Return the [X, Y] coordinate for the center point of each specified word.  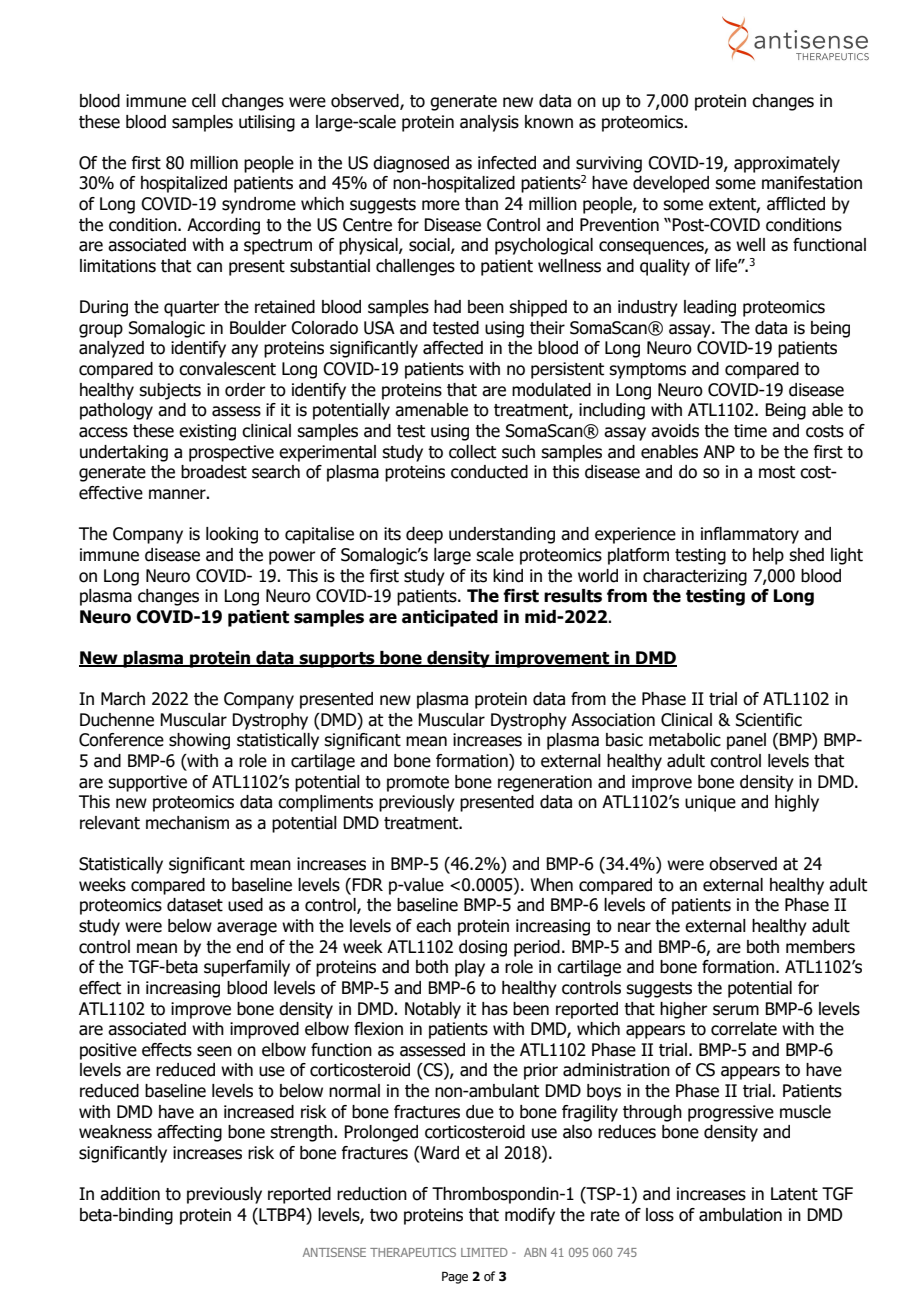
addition [130, 1194]
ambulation [740, 1215]
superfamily [247, 968]
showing [199, 741]
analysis [489, 123]
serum [736, 1010]
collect [472, 452]
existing [207, 432]
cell [204, 101]
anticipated [450, 618]
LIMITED [484, 1252]
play [470, 968]
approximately [787, 164]
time [750, 431]
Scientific [769, 720]
